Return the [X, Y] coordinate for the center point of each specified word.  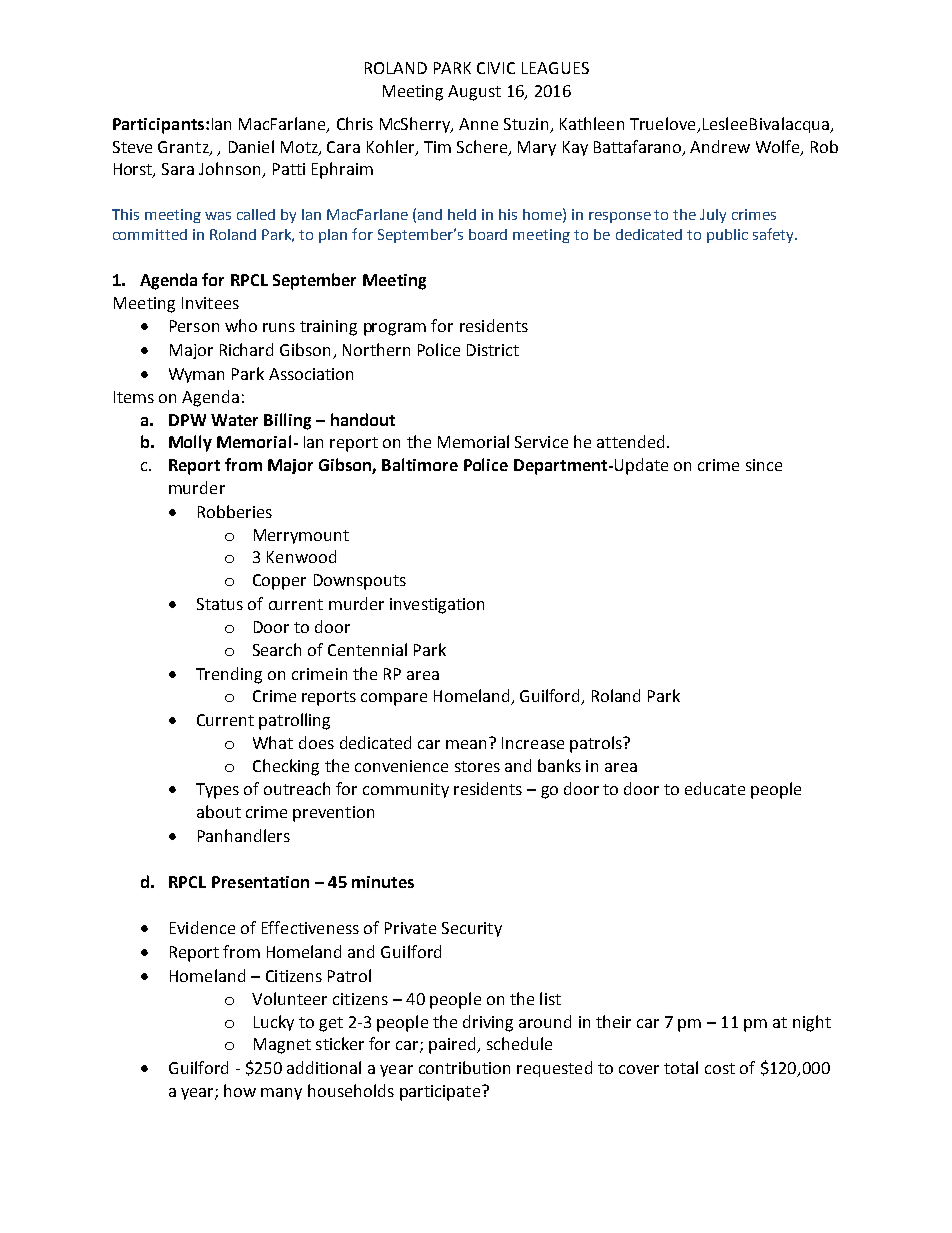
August [474, 93]
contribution [464, 1067]
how [240, 1090]
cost [720, 1068]
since [764, 465]
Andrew [720, 146]
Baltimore [420, 464]
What [273, 742]
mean [466, 744]
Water [234, 420]
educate [715, 788]
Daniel [251, 146]
